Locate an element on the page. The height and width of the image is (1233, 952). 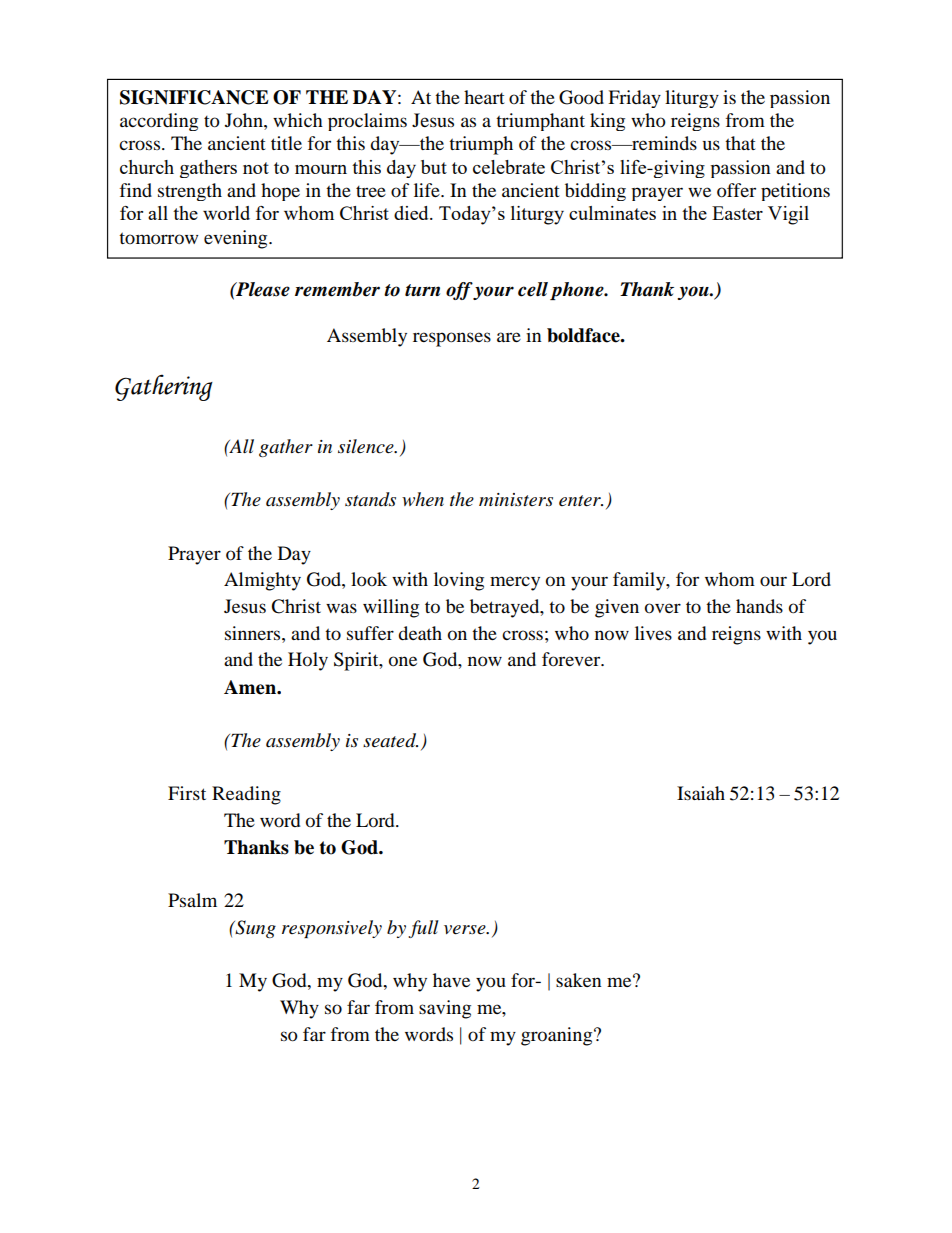
Isaiah is located at coordinates (701, 793).
